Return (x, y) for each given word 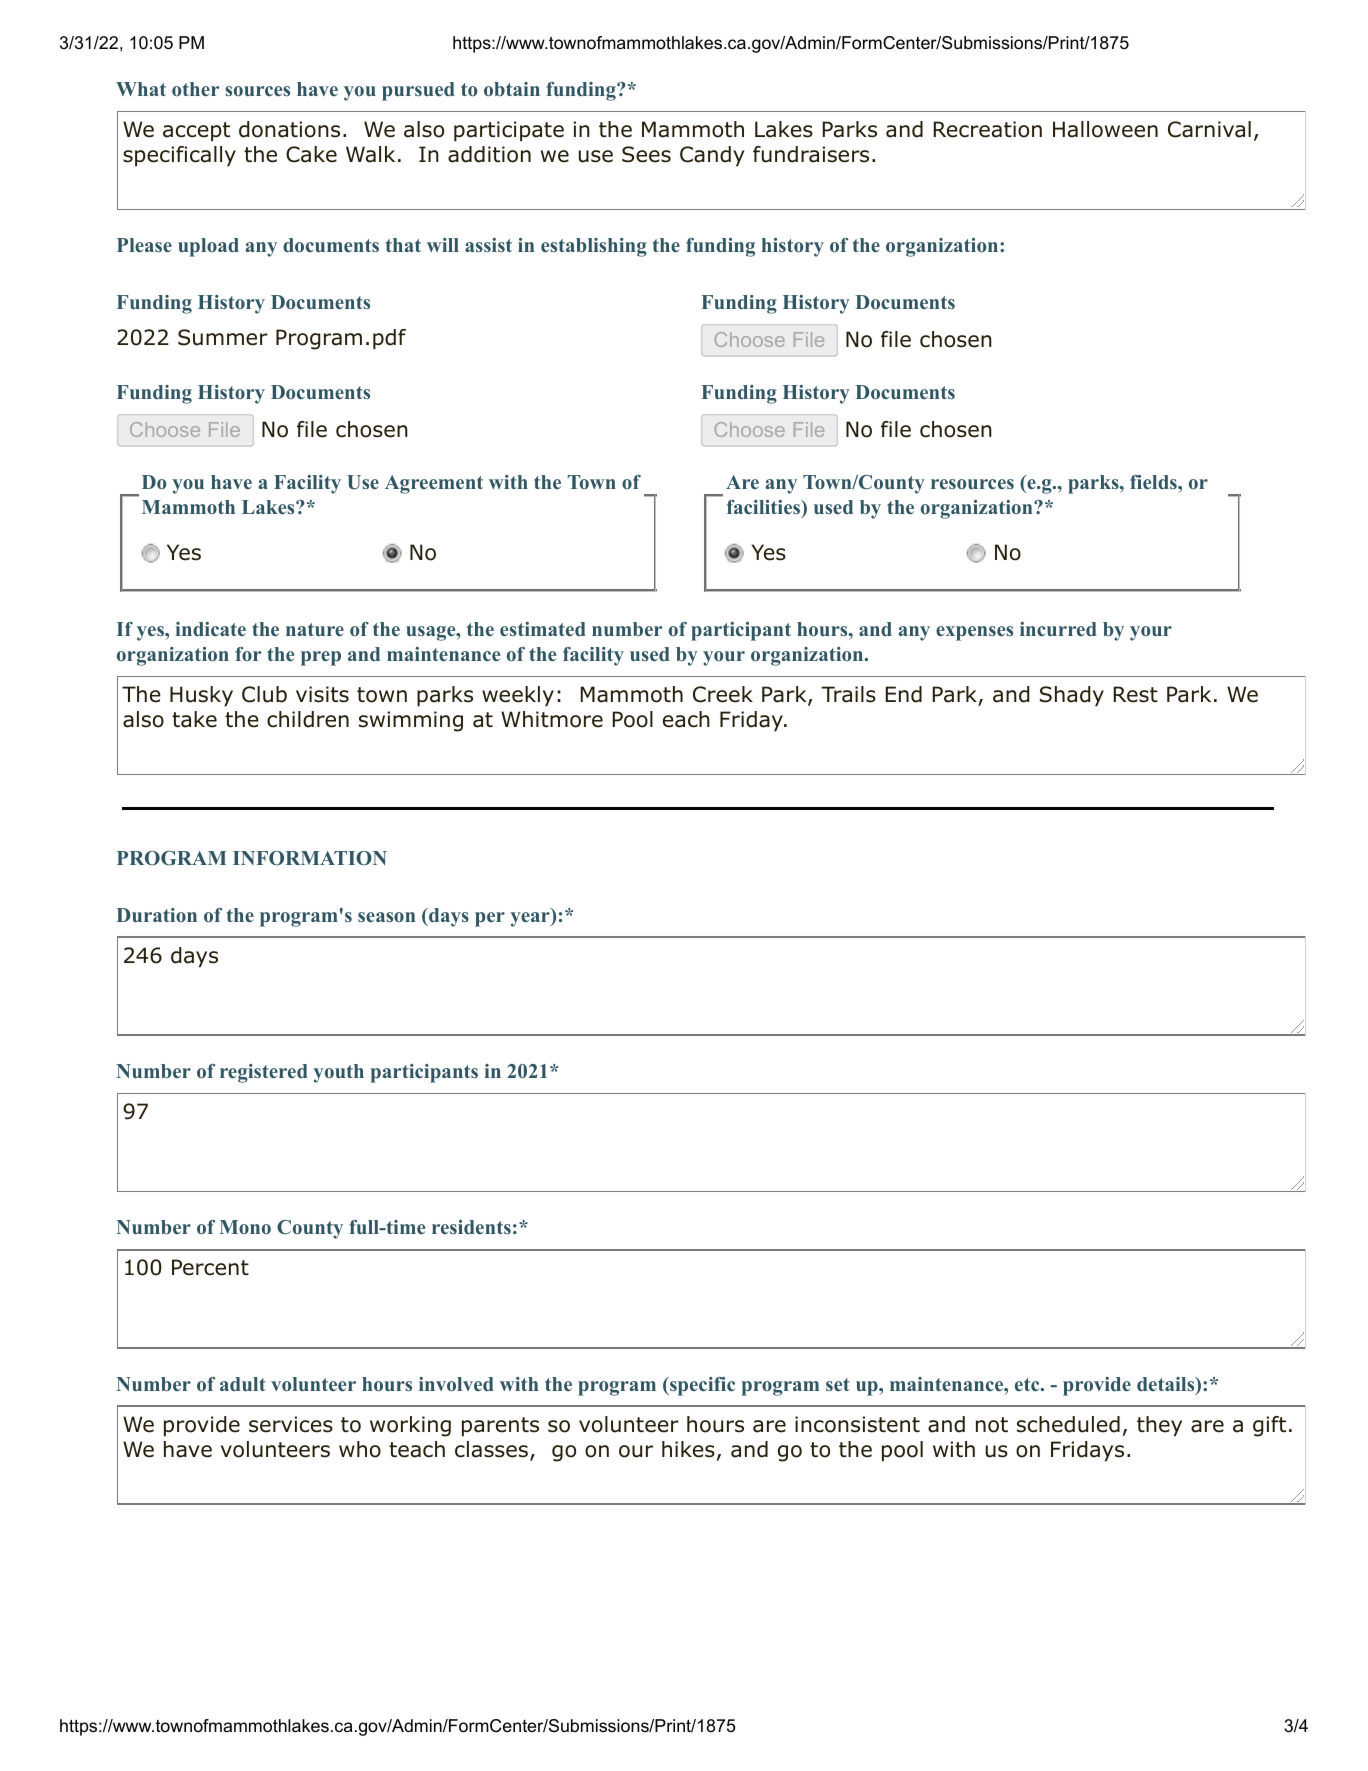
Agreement (434, 484)
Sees (646, 154)
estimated (543, 629)
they (1159, 1426)
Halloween (1105, 129)
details (1167, 1385)
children (308, 719)
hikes (688, 1449)
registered (264, 1073)
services (291, 1424)
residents (471, 1227)
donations (289, 129)
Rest (1136, 694)
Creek (723, 694)
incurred (1058, 629)
